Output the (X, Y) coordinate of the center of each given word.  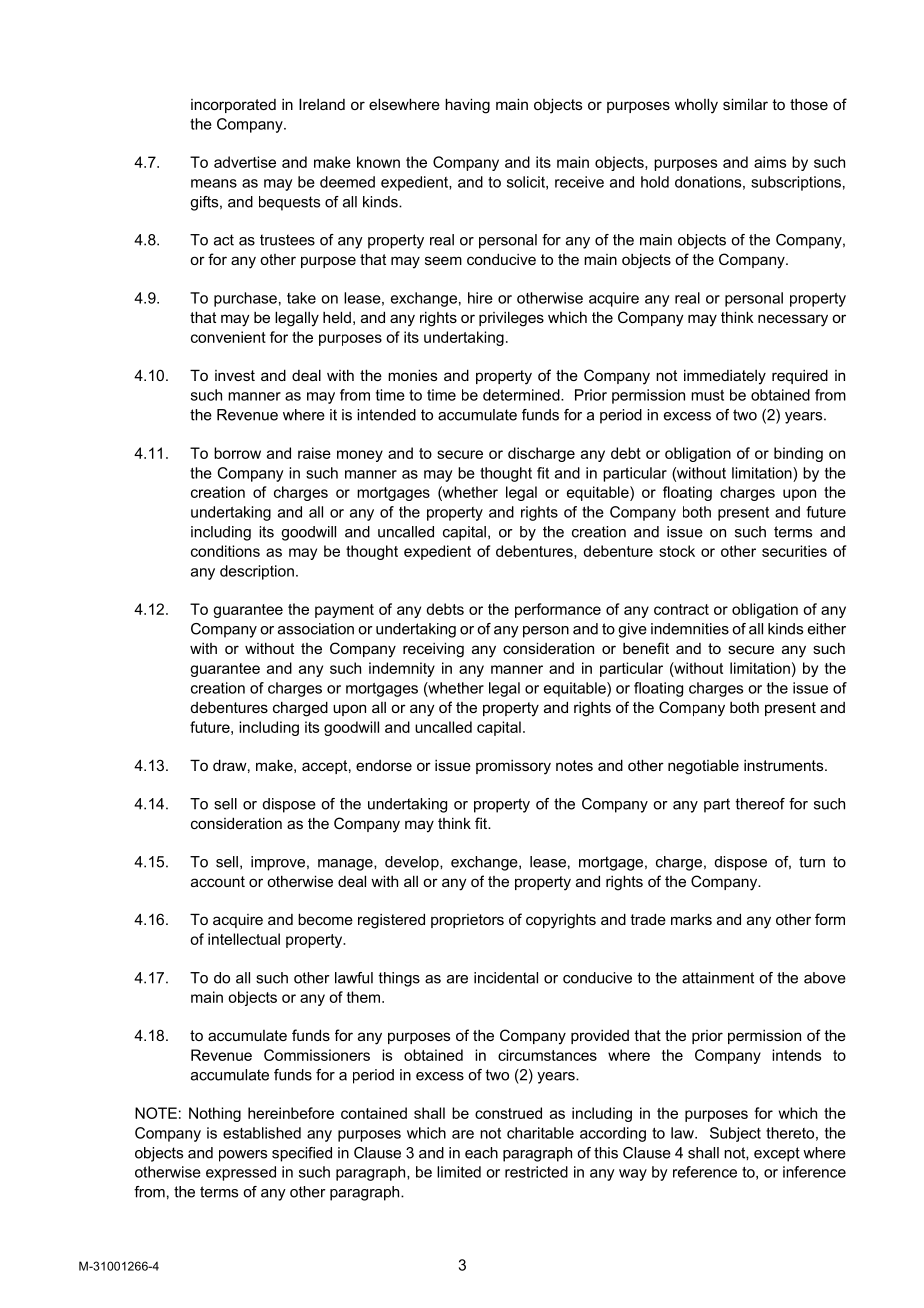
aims (770, 162)
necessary (793, 320)
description (257, 572)
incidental (506, 978)
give (632, 630)
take (301, 298)
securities (794, 551)
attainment (718, 978)
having (467, 106)
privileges (511, 319)
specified (302, 1154)
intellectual (244, 939)
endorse (384, 765)
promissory (513, 767)
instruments (785, 765)
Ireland (322, 104)
